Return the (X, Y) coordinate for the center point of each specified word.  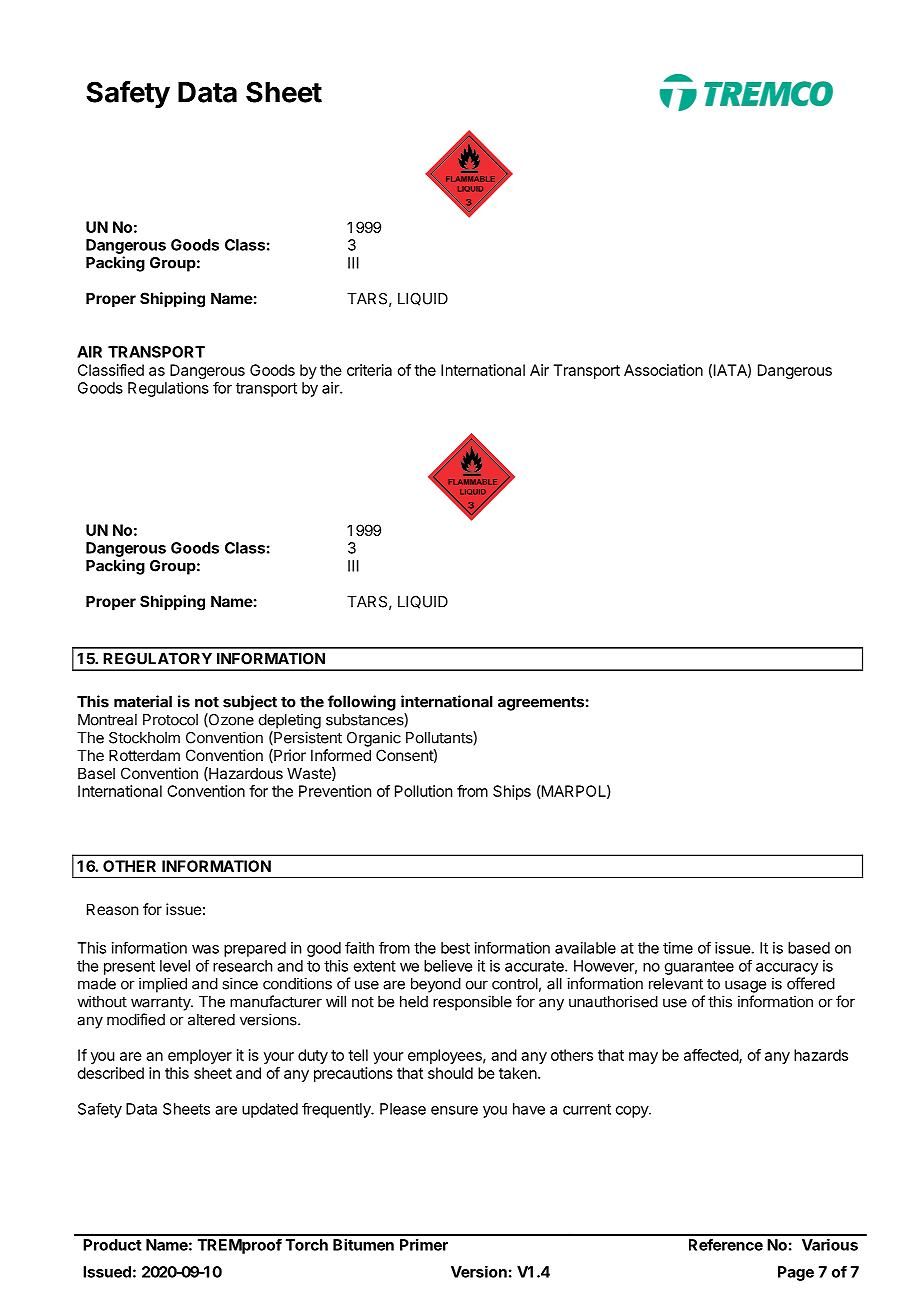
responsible (472, 1003)
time (678, 948)
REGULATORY (157, 659)
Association (663, 370)
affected (712, 1056)
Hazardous (245, 774)
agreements (541, 703)
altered (211, 1020)
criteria (369, 370)
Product (112, 1245)
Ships (512, 792)
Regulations (168, 389)
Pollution (423, 791)
